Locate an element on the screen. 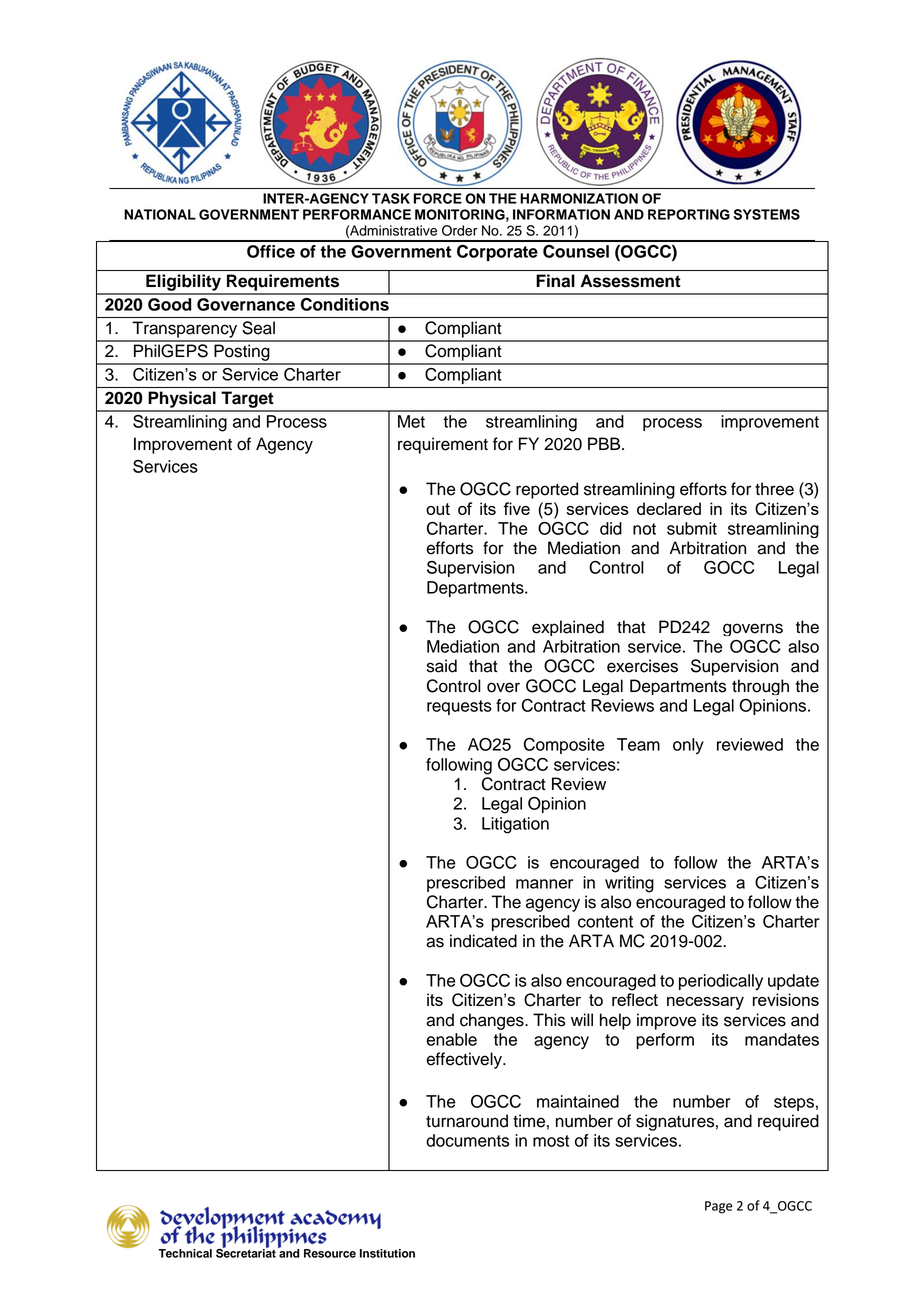 The image size is (924, 1308). Page is located at coordinates (718, 1207).
